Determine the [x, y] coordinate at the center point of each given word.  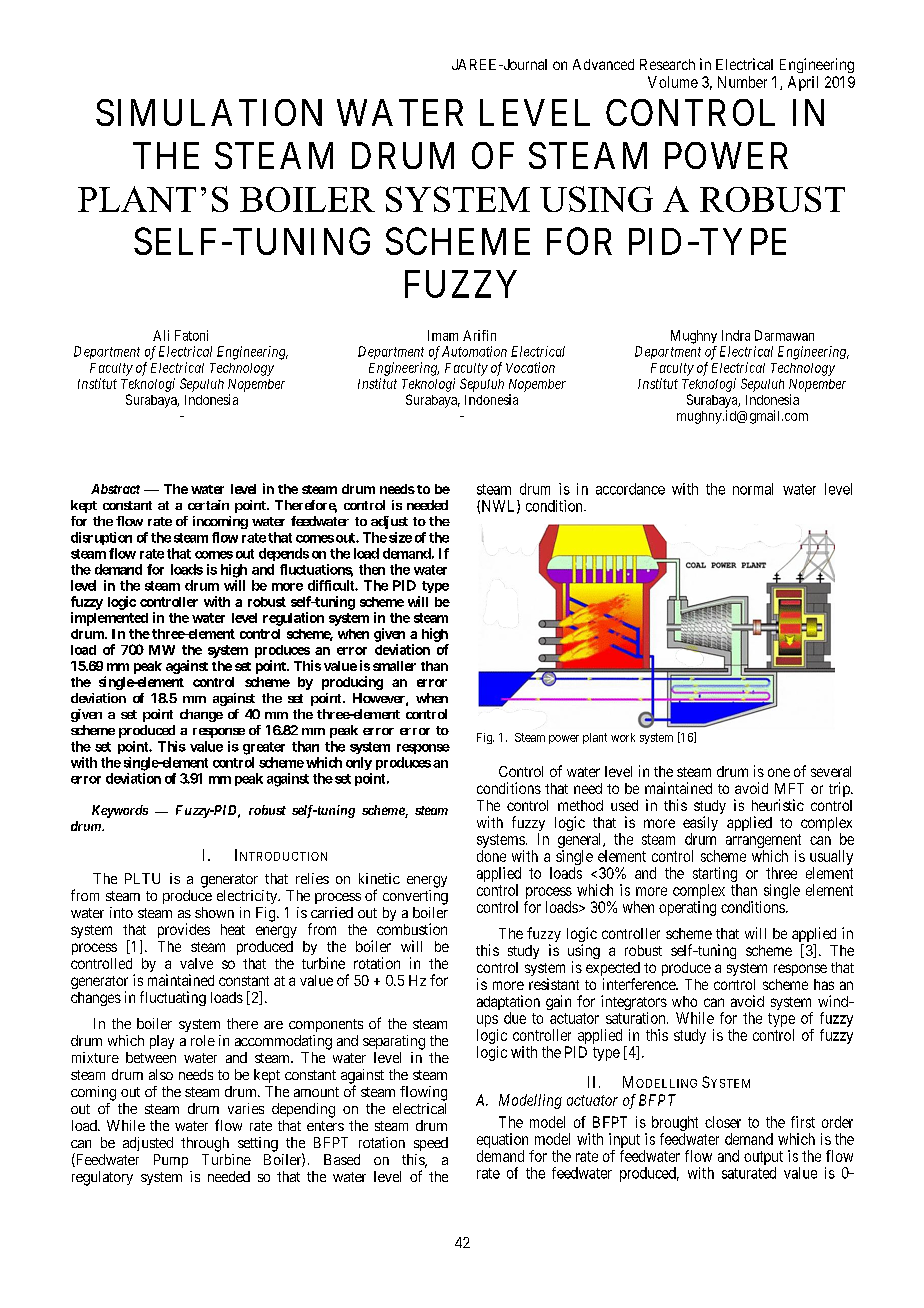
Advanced [603, 64]
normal [753, 489]
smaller [394, 666]
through [205, 1144]
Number [742, 82]
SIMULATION [209, 112]
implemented [109, 619]
